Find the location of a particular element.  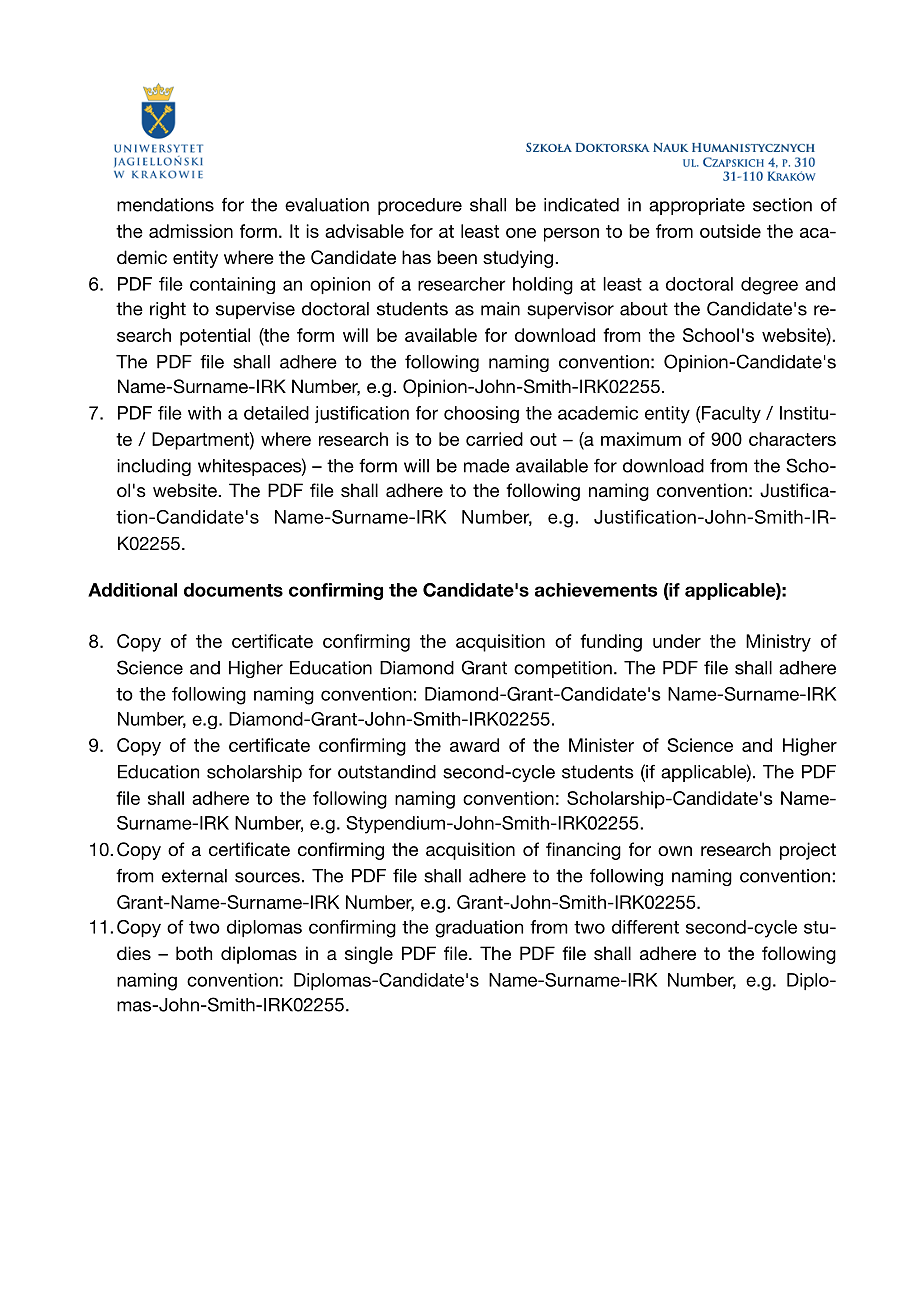

admission is located at coordinates (191, 231).
